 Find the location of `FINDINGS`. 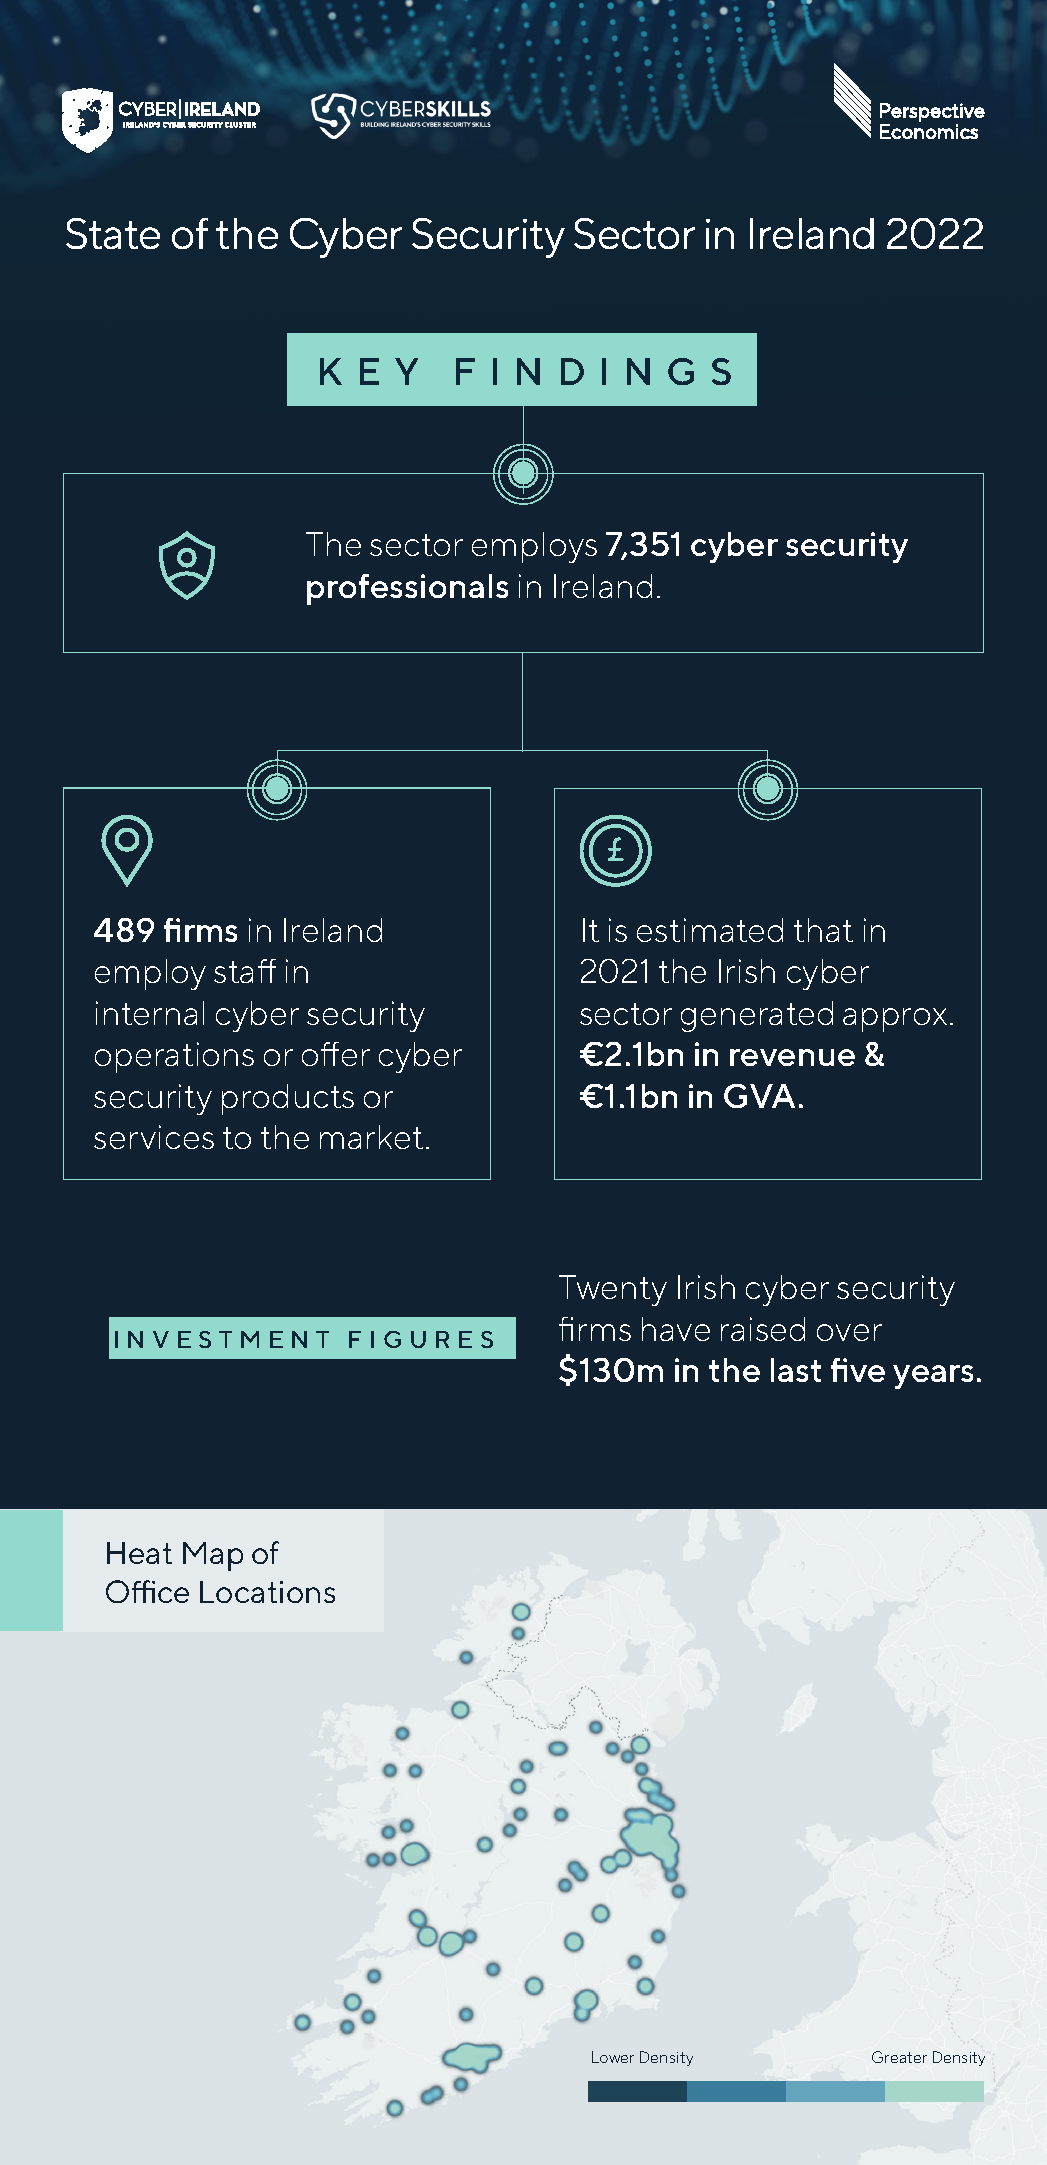

FINDINGS is located at coordinates (593, 371).
